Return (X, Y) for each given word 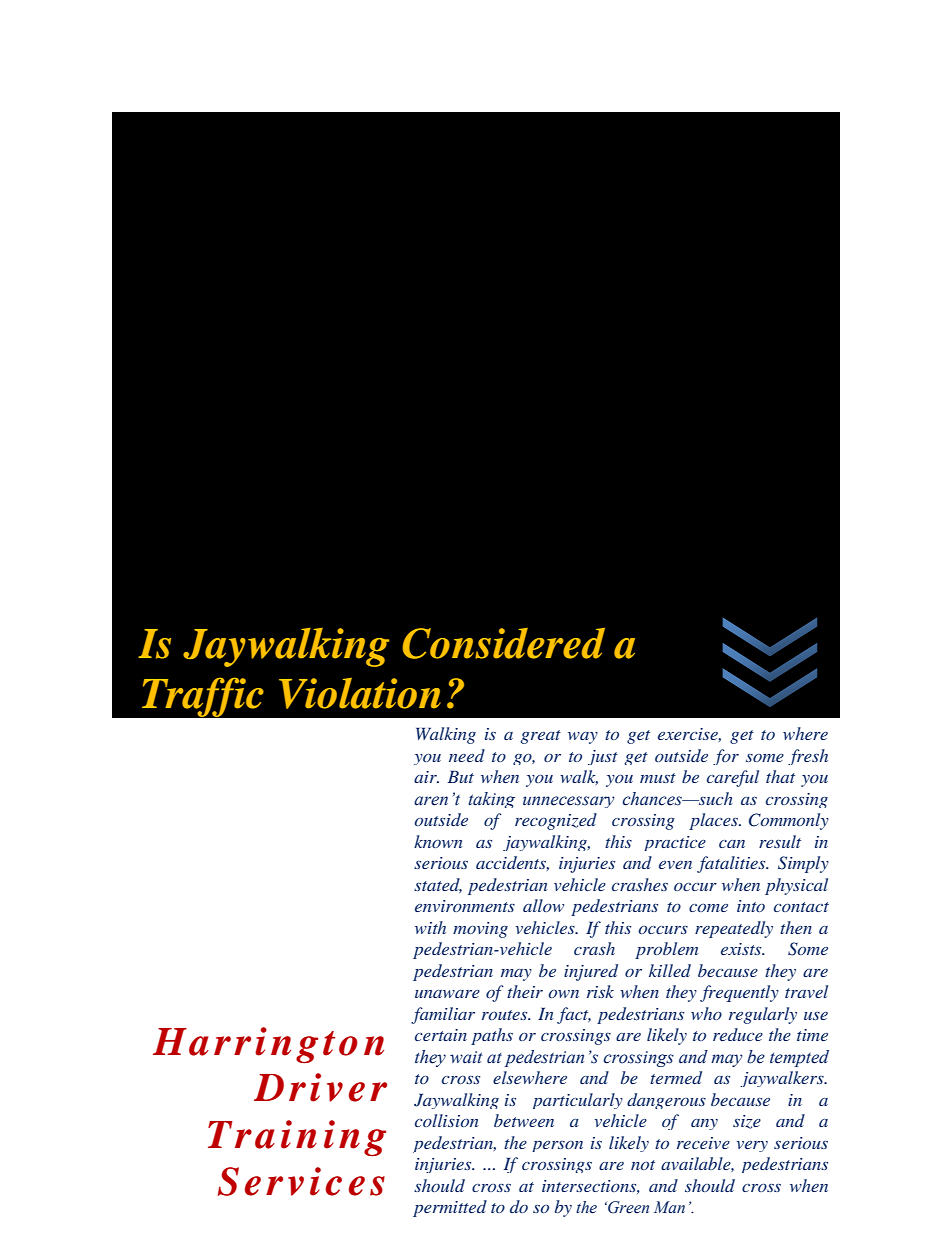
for (726, 757)
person (557, 1146)
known (438, 841)
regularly (763, 1015)
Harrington (268, 1045)
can (732, 844)
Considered (504, 643)
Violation (360, 693)
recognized (556, 821)
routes (506, 1015)
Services (301, 1181)
